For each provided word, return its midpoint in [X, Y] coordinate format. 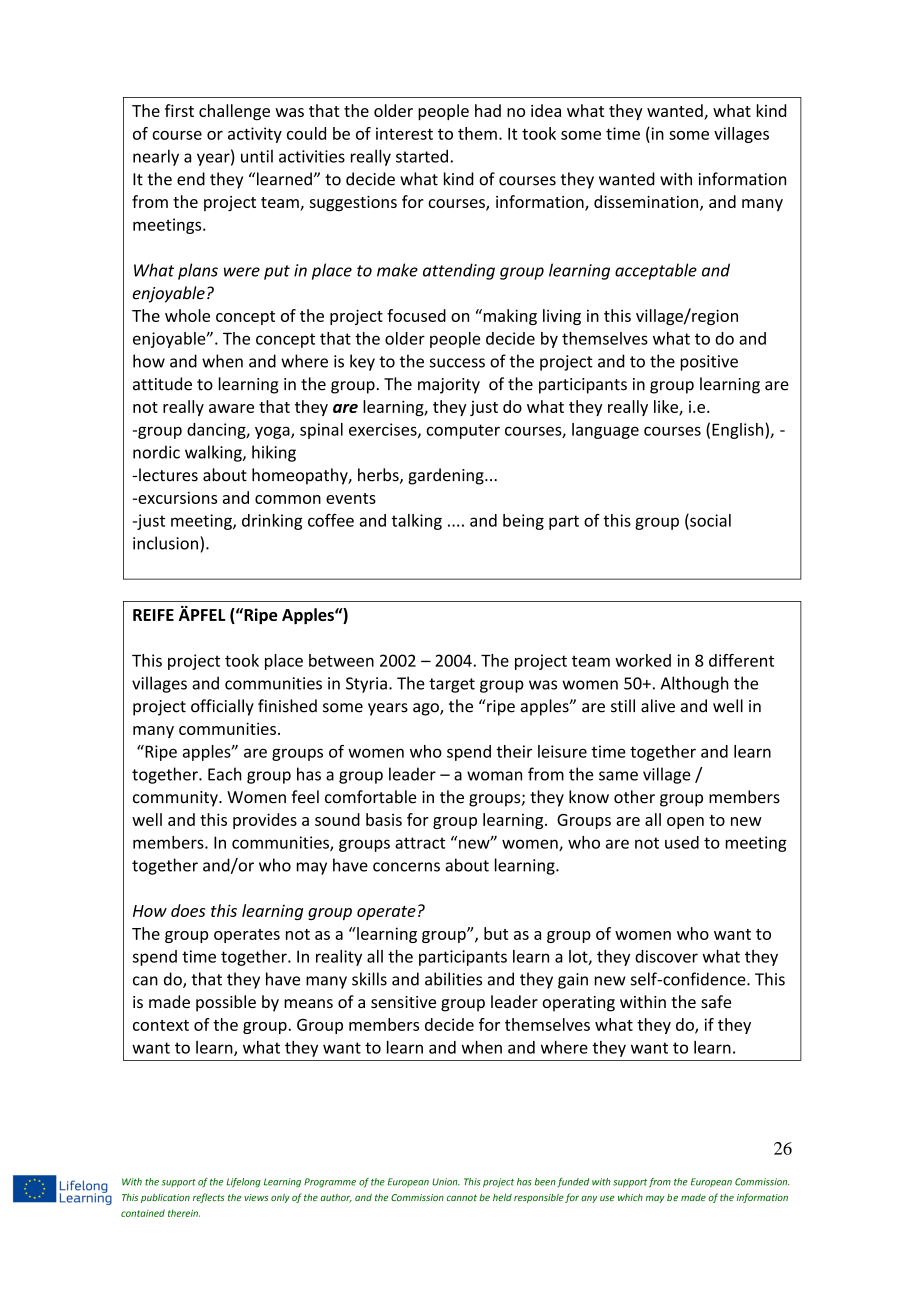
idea [546, 110]
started [422, 156]
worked [643, 660]
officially [222, 707]
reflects [209, 1198]
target [452, 685]
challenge [234, 112]
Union [446, 1182]
